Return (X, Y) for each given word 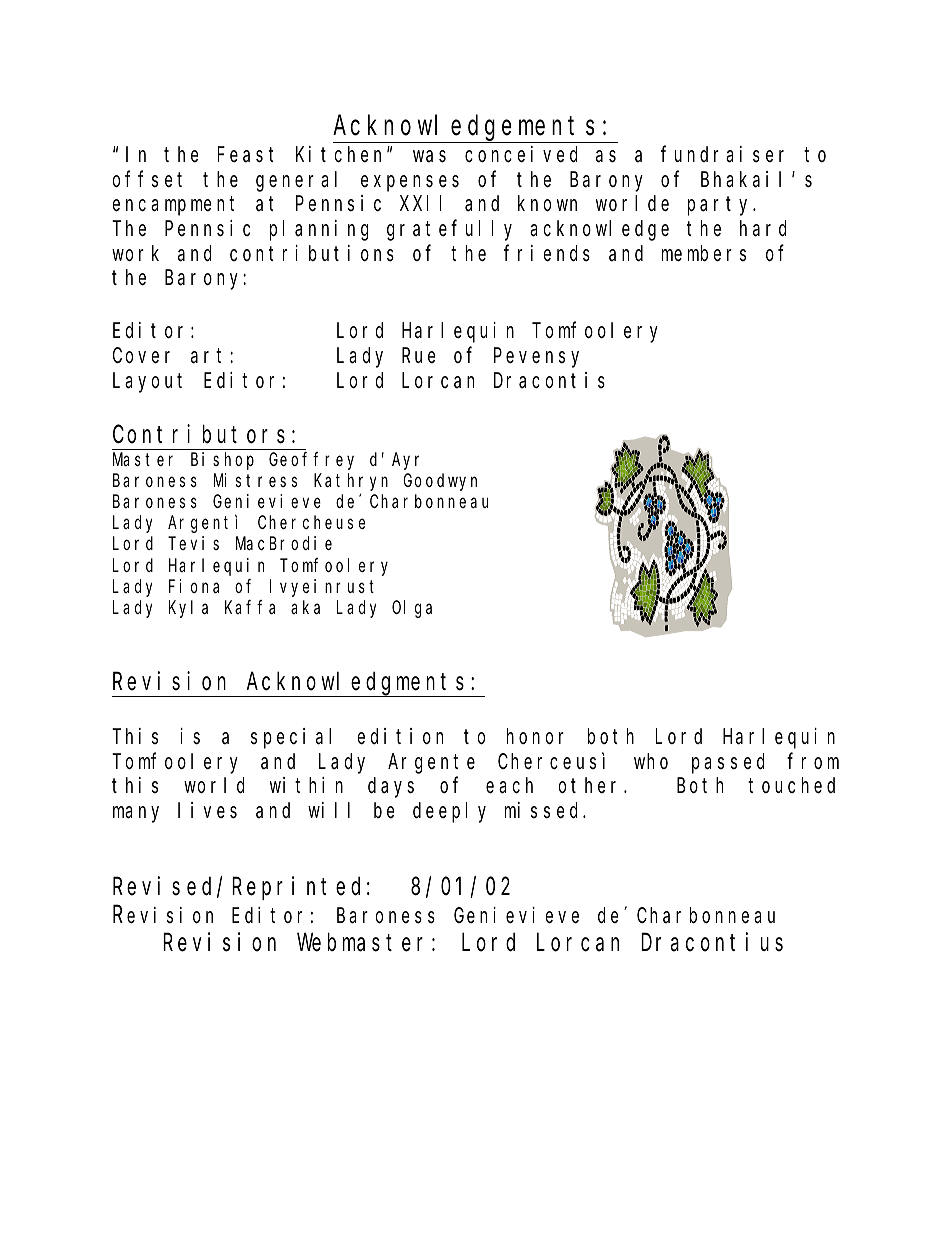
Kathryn (351, 482)
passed (728, 763)
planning (319, 230)
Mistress (255, 480)
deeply (449, 813)
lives (207, 810)
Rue (418, 356)
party (721, 206)
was (429, 157)
